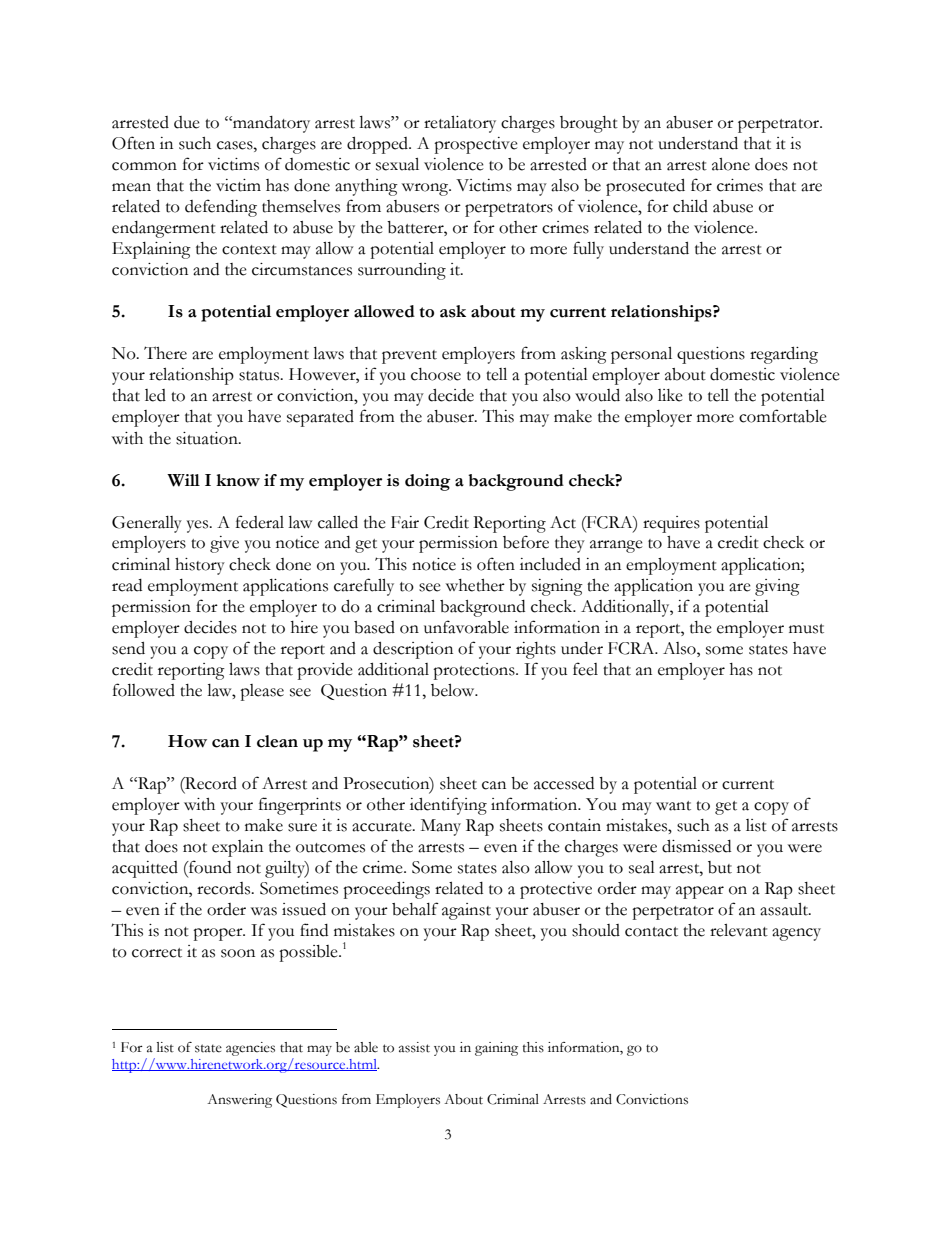  I want to click on Answering, so click(239, 1101).
